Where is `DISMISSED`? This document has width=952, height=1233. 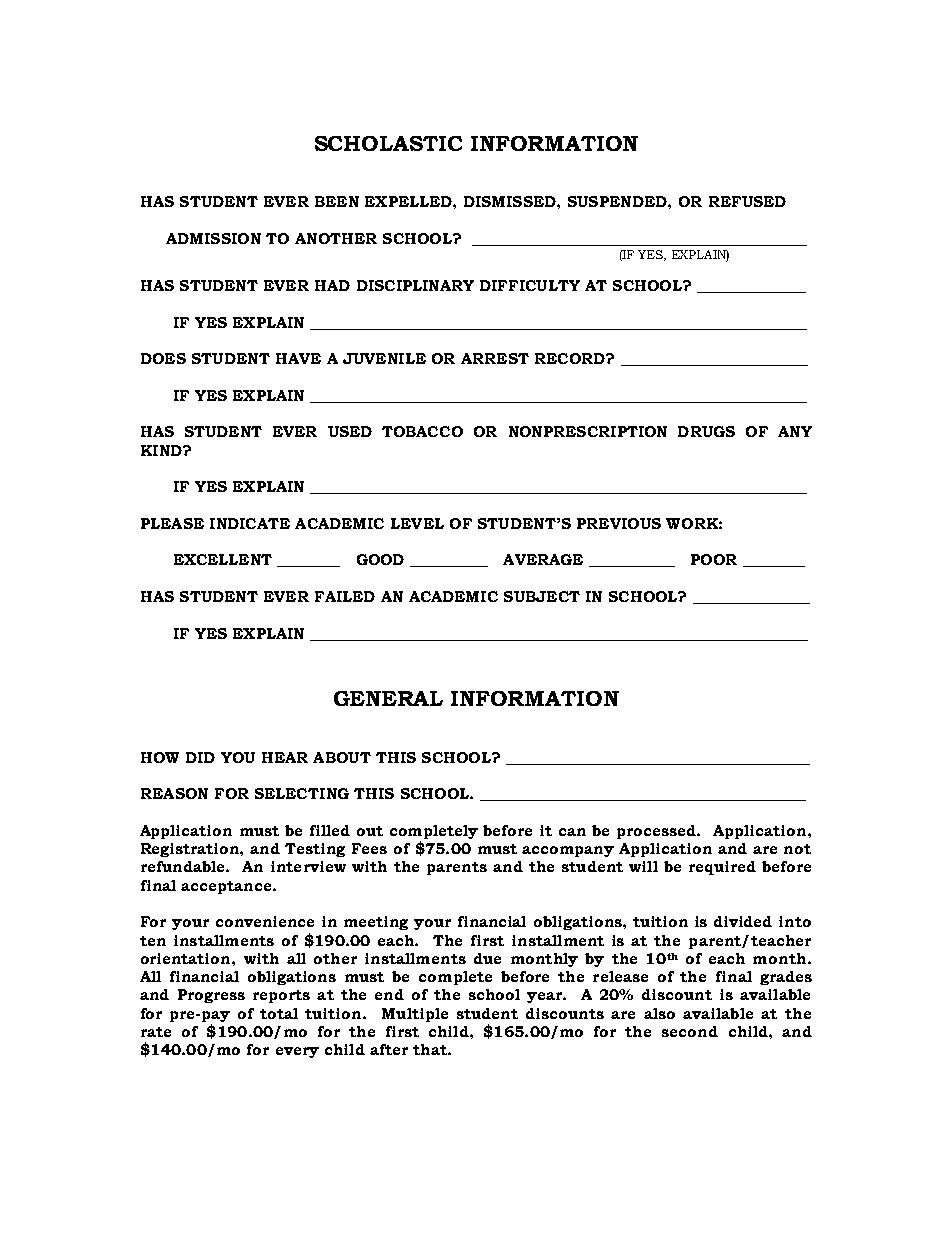 DISMISSED is located at coordinates (511, 201).
